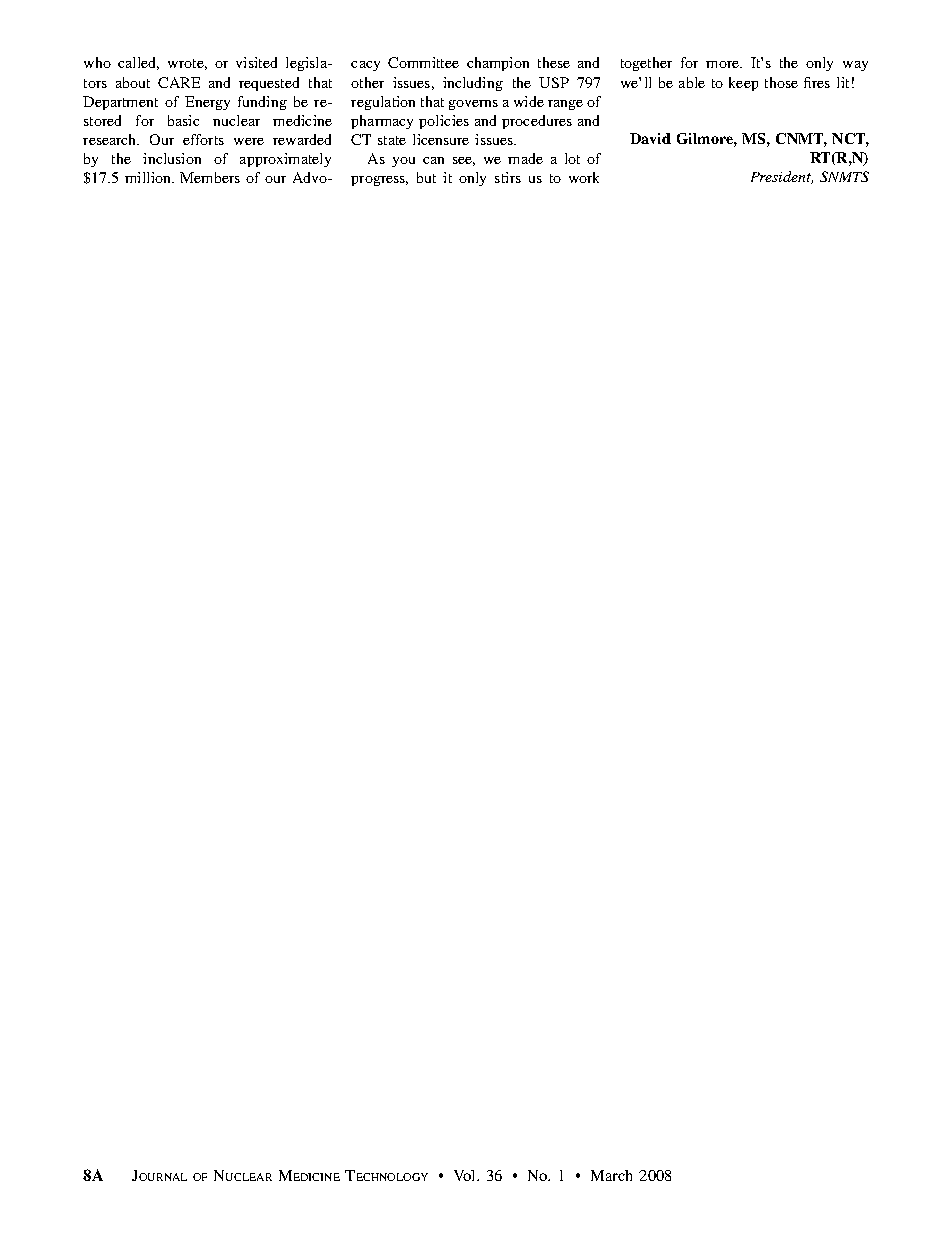 This screenshot has width=952, height=1256. I want to click on million, so click(149, 177).
